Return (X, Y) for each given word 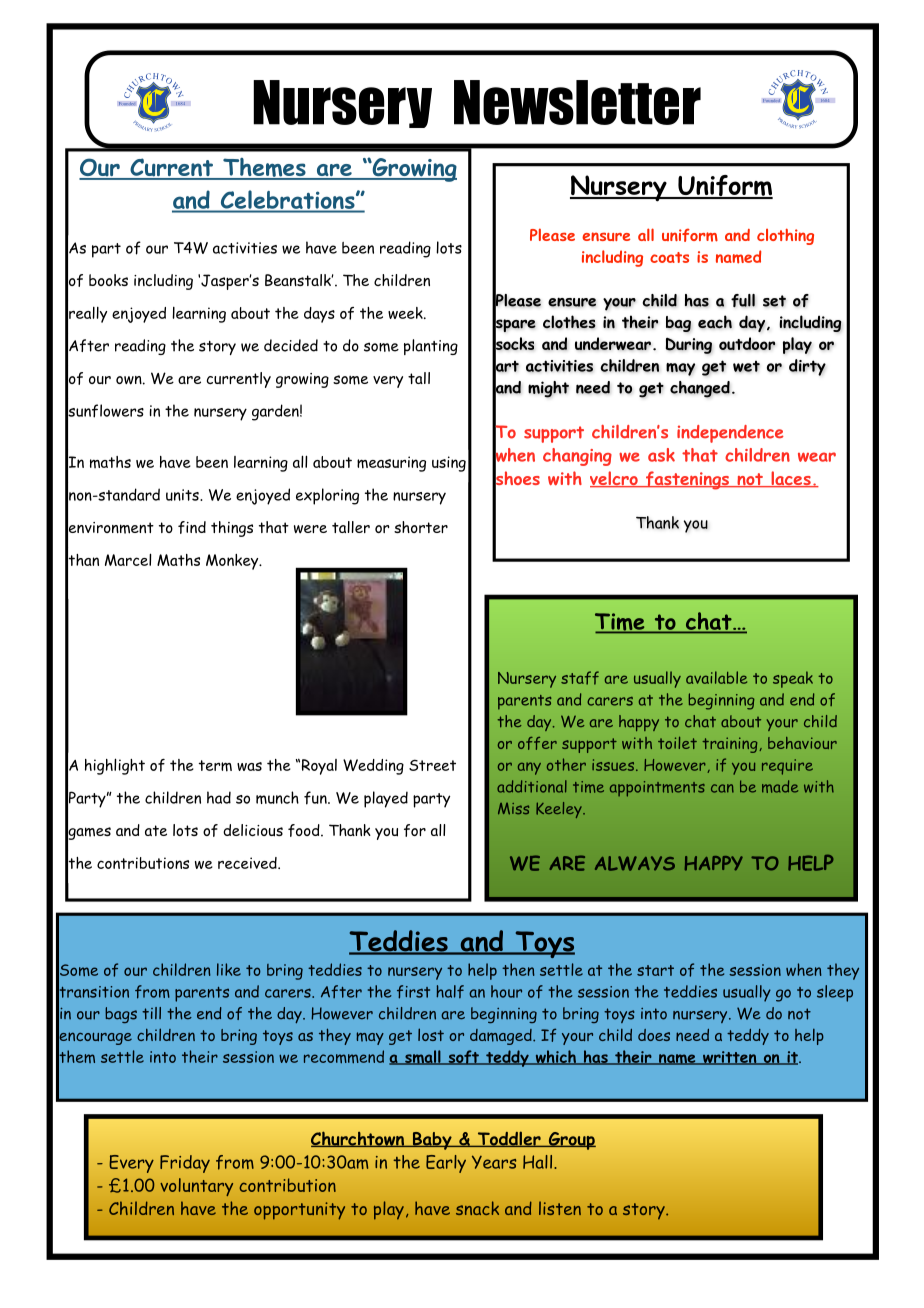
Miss (513, 809)
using (449, 464)
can (722, 788)
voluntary (196, 1187)
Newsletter (577, 102)
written (730, 1058)
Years (494, 1162)
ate (156, 830)
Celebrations (289, 200)
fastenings (687, 480)
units (183, 495)
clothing (785, 236)
